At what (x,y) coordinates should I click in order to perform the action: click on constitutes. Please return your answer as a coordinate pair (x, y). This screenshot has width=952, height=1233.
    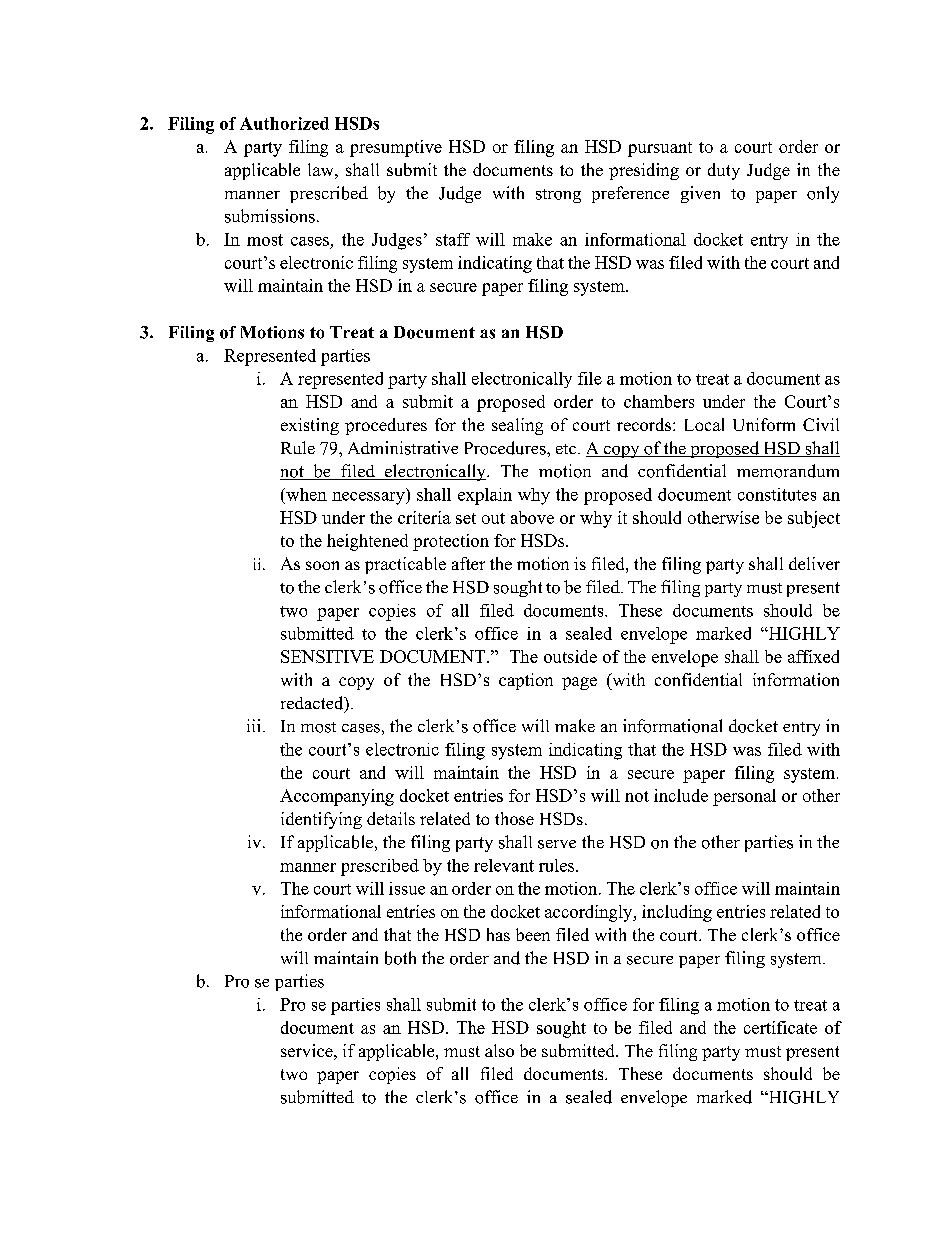
    Looking at the image, I should click on (777, 494).
